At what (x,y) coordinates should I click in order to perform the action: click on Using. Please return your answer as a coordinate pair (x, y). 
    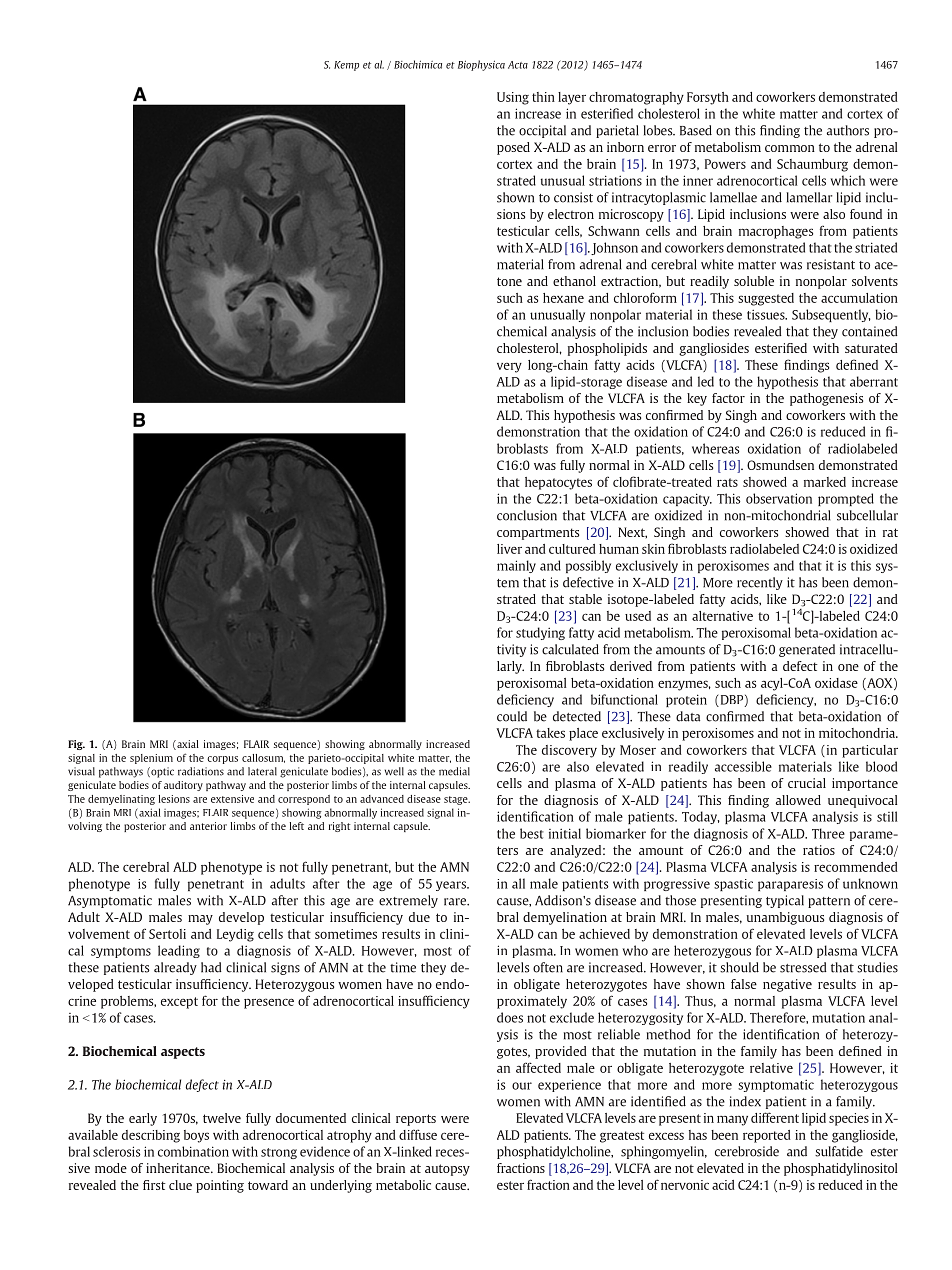
    Looking at the image, I should click on (513, 98).
